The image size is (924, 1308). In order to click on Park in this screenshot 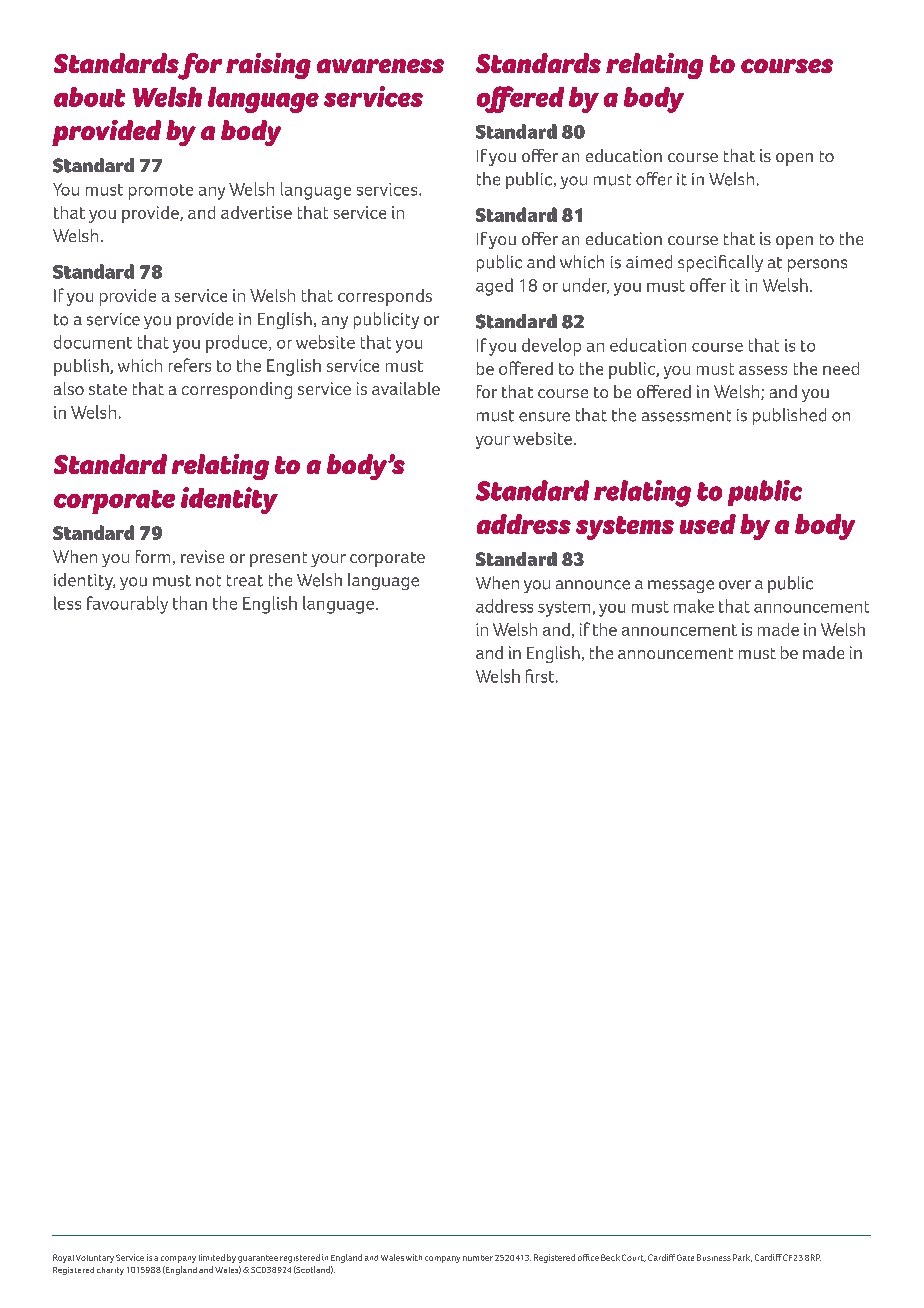, I will do `click(742, 1258)`.
